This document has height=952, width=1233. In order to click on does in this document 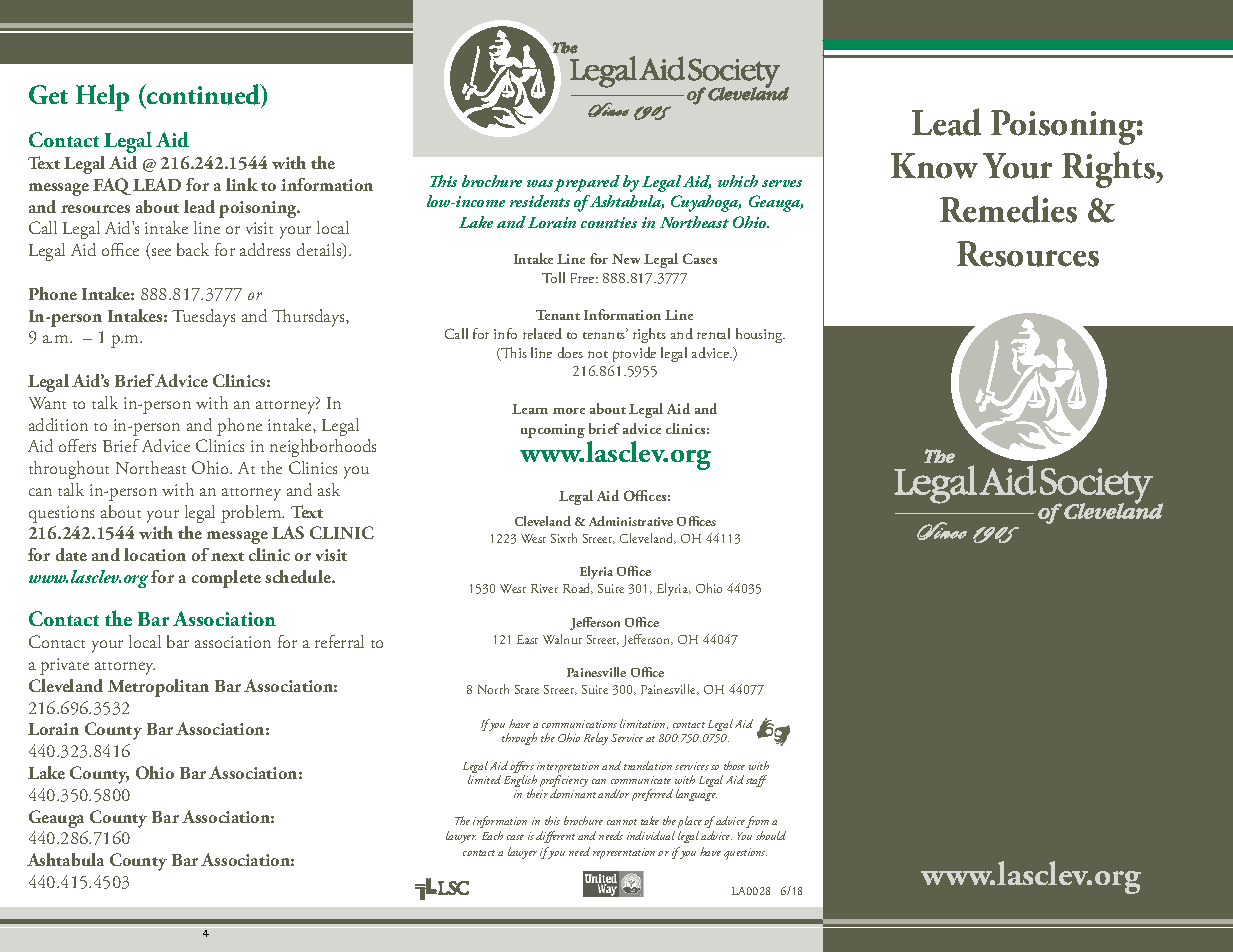, I will do `click(570, 352)`.
